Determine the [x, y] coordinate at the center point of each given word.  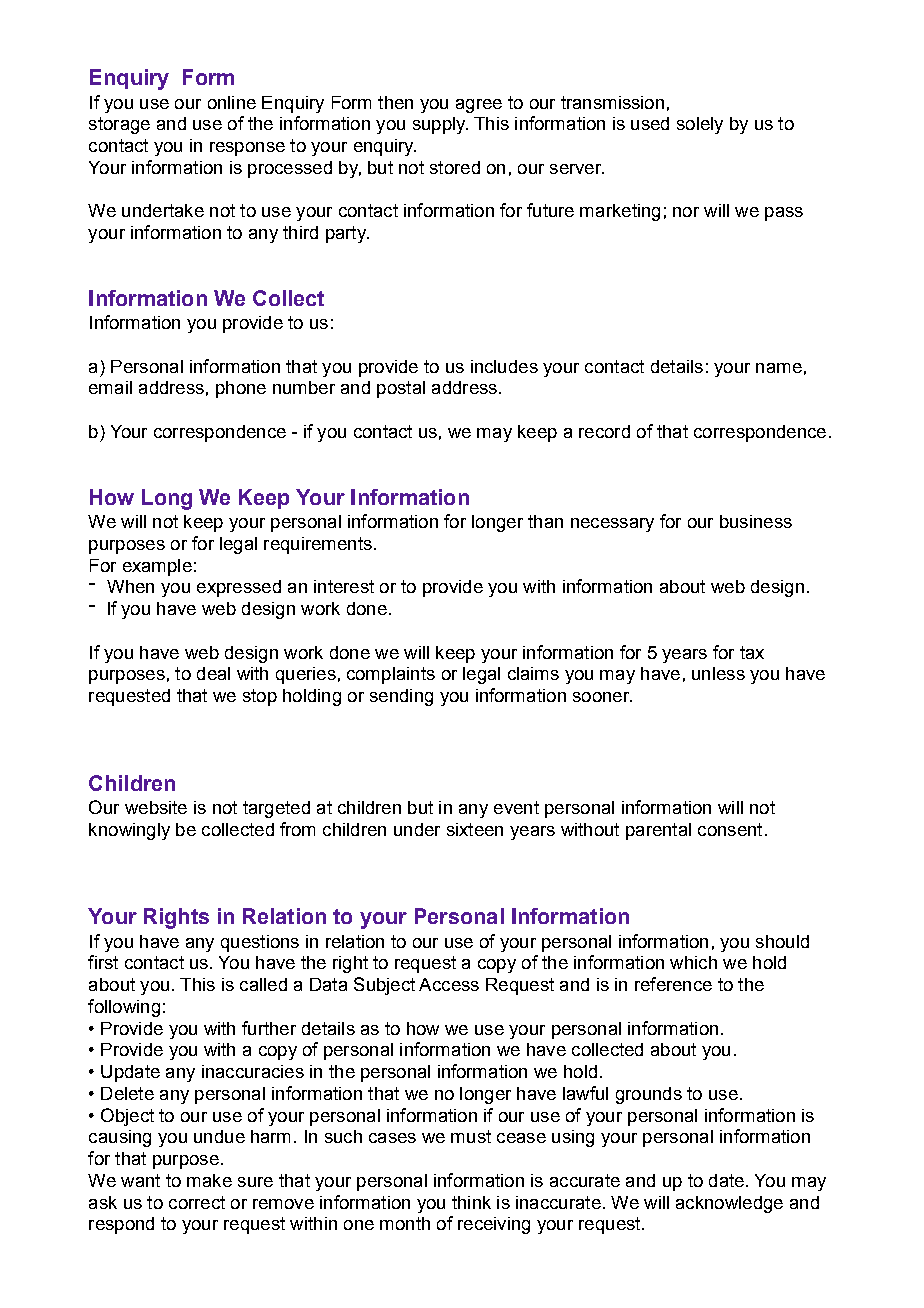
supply [440, 125]
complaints [391, 675]
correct [197, 1202]
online [232, 102]
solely [700, 125]
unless [718, 673]
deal [213, 673]
